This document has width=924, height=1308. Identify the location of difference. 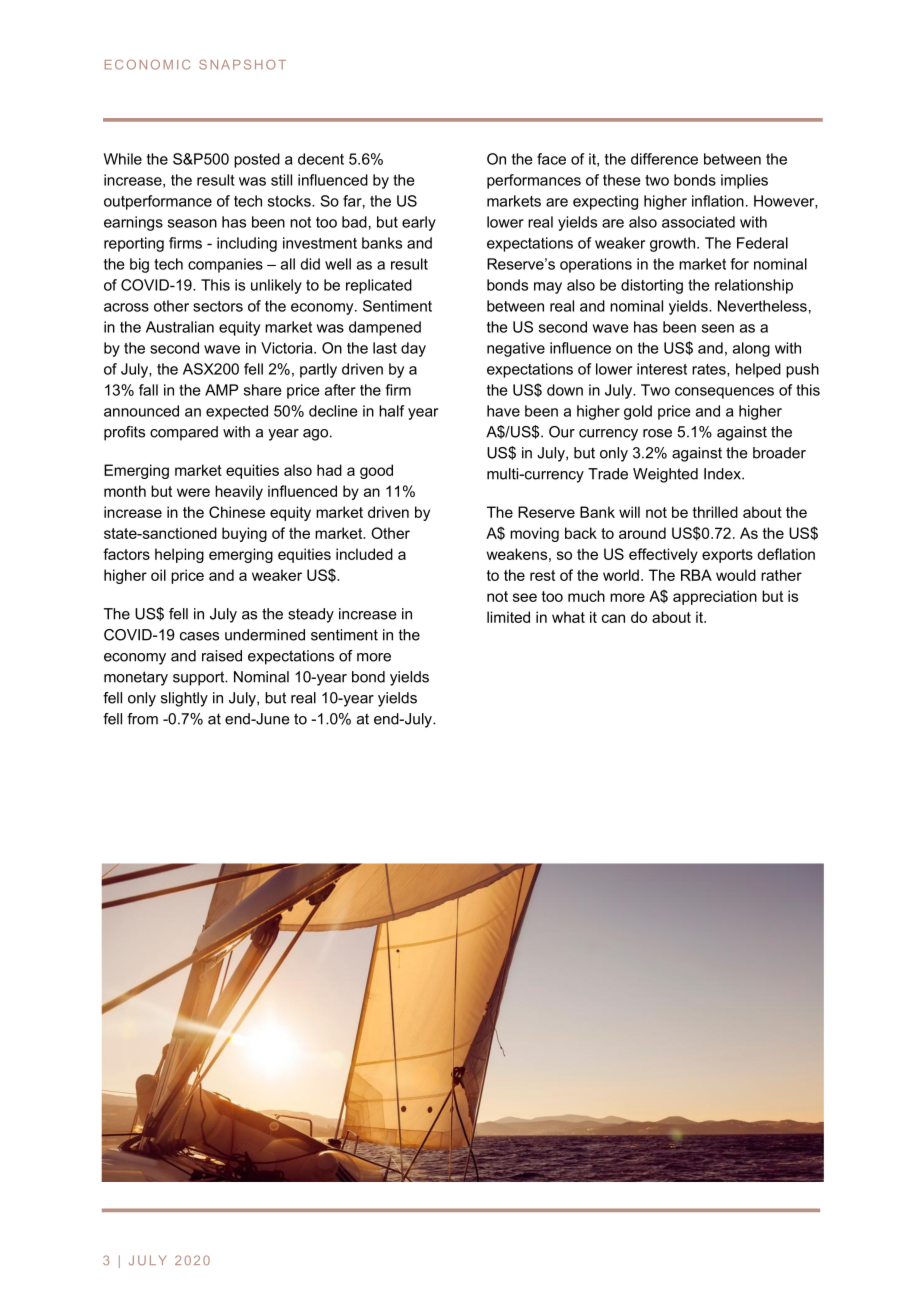
(664, 159).
